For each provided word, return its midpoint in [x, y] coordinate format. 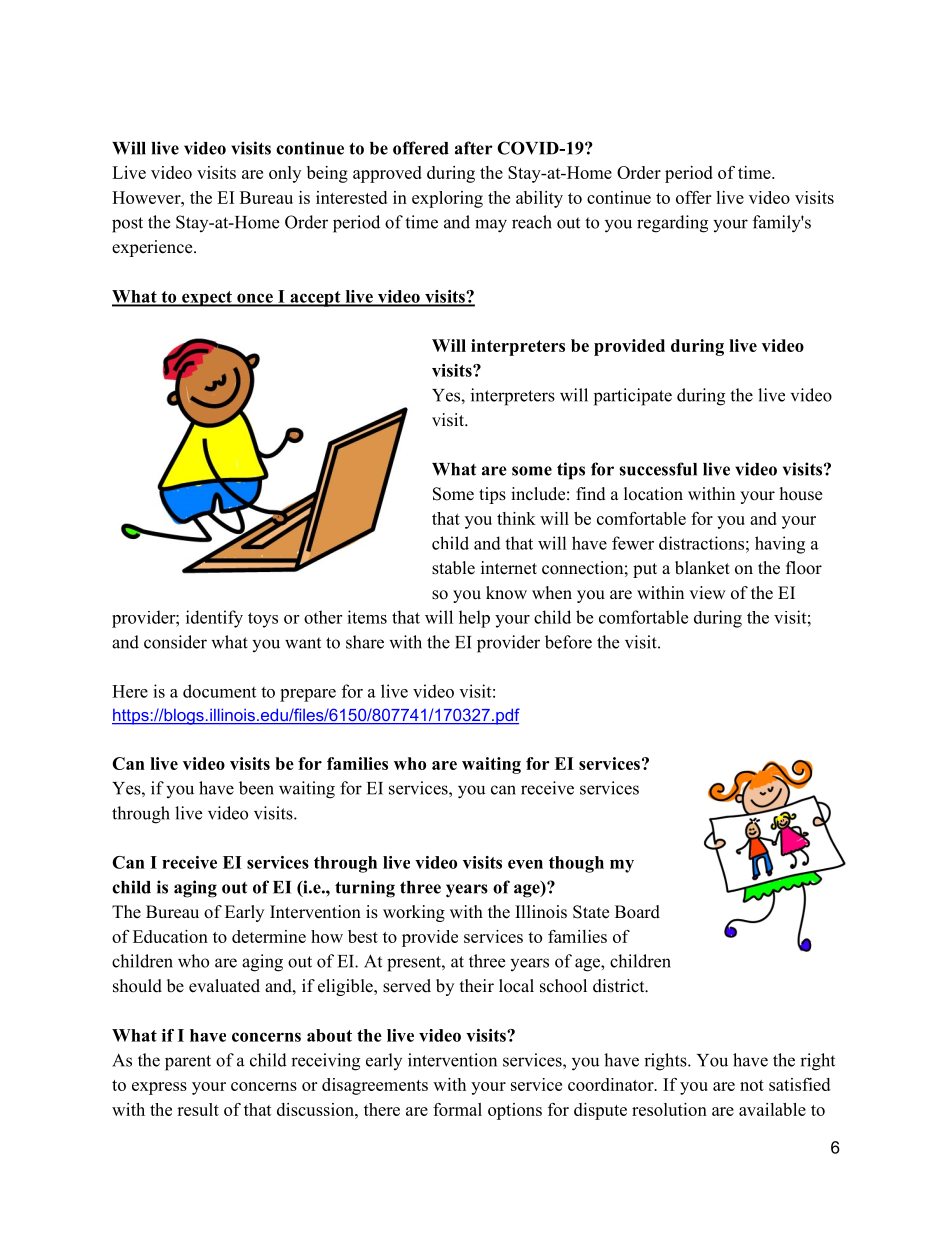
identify [214, 619]
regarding [672, 224]
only [285, 174]
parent [188, 1063]
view [707, 593]
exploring [447, 199]
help [474, 619]
